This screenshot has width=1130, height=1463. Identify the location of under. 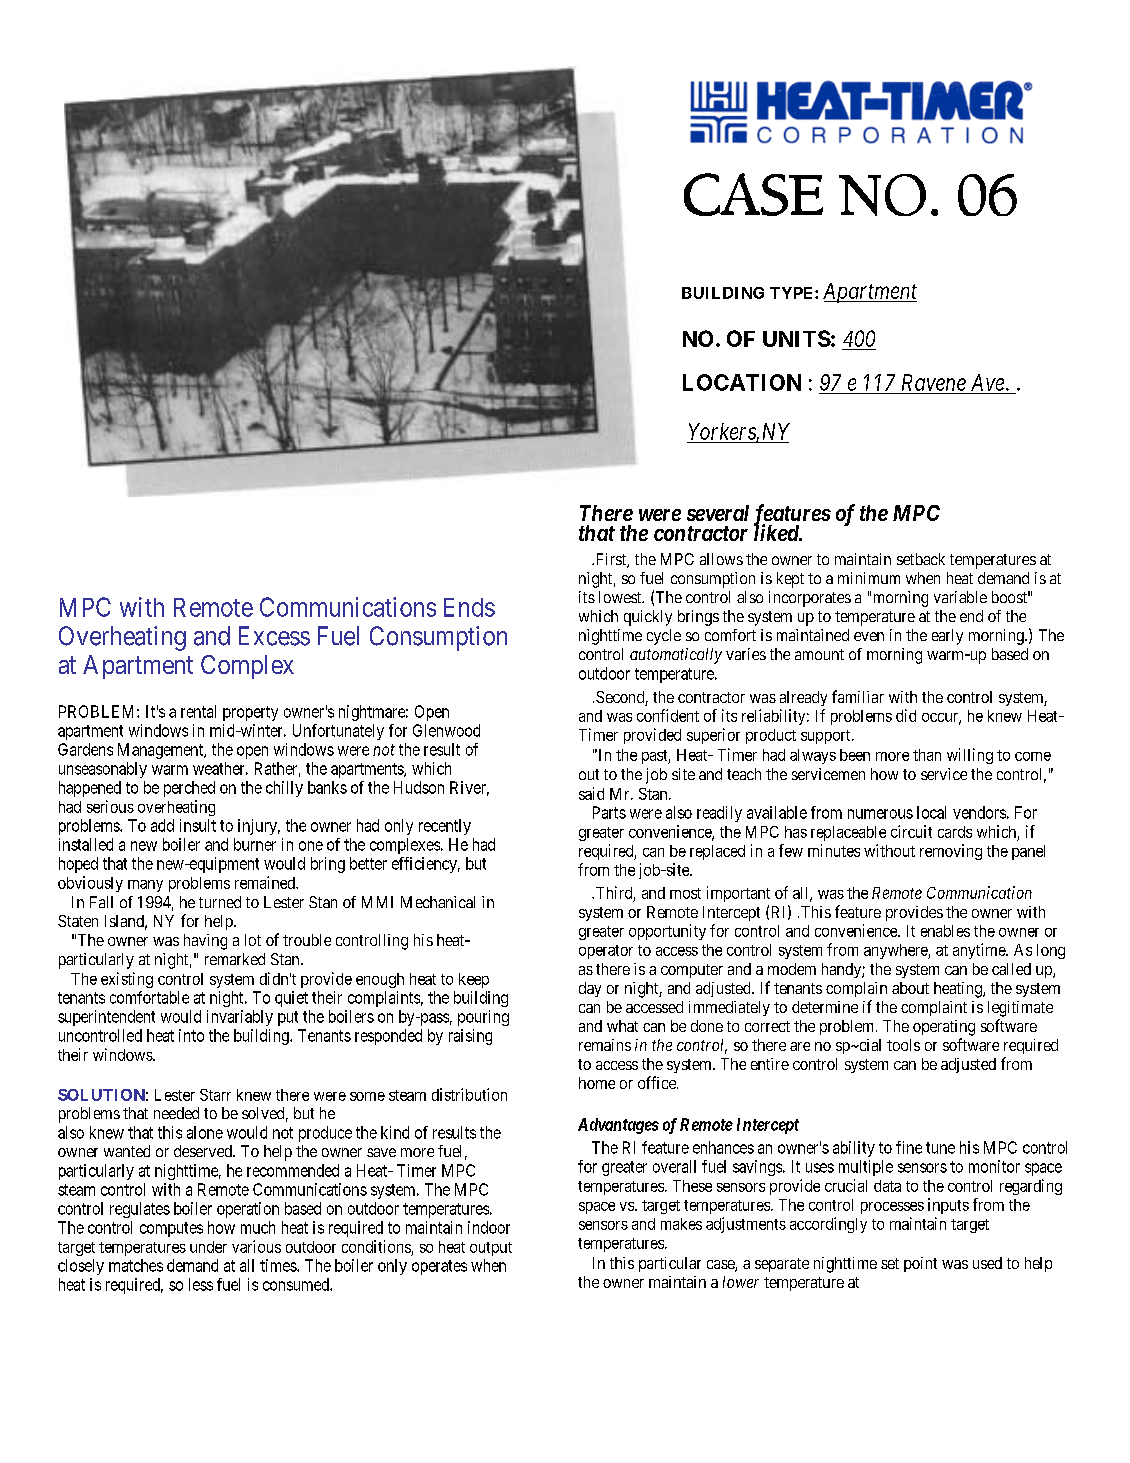
(208, 1247).
